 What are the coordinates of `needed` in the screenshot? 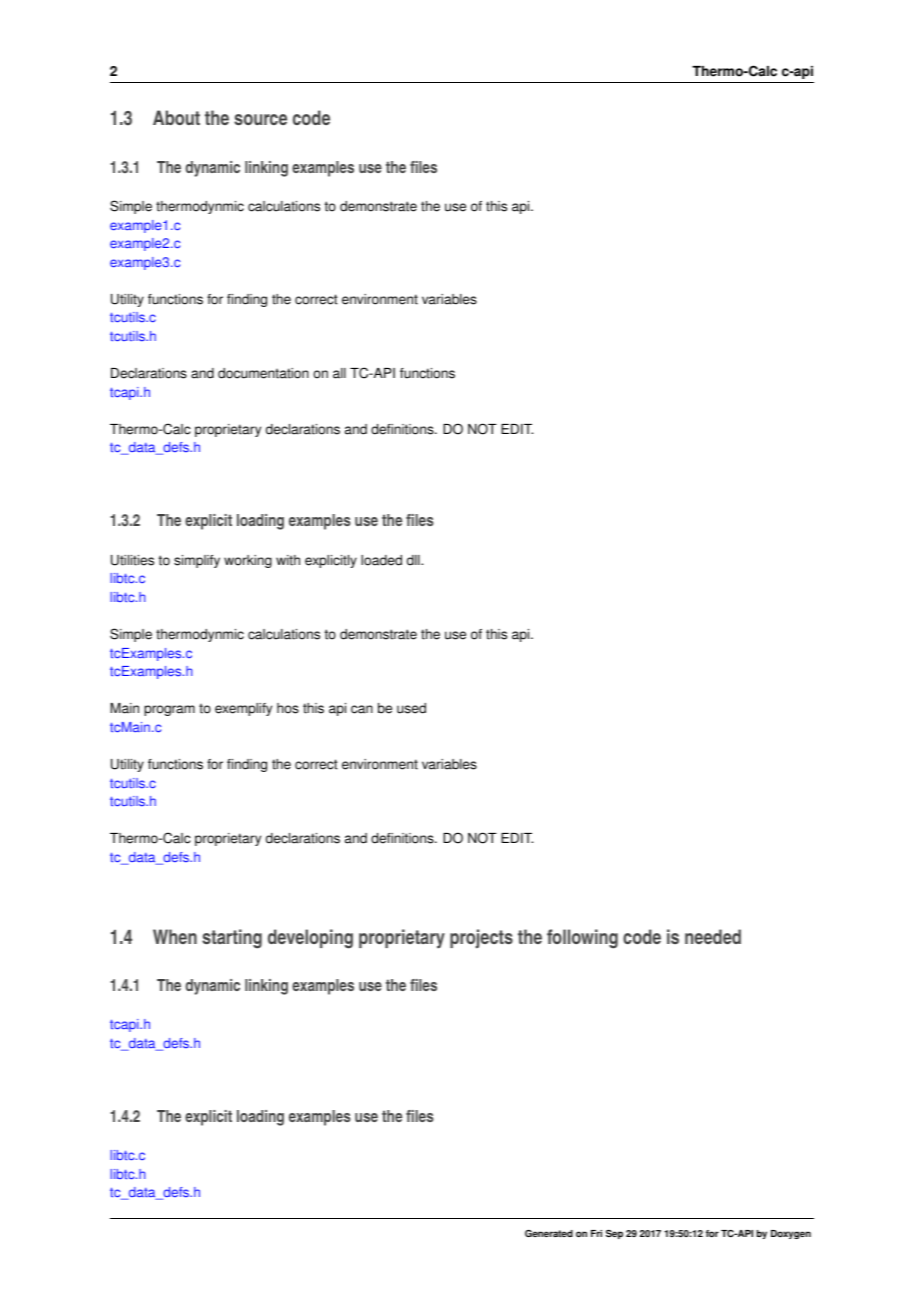 It's located at (713, 936).
